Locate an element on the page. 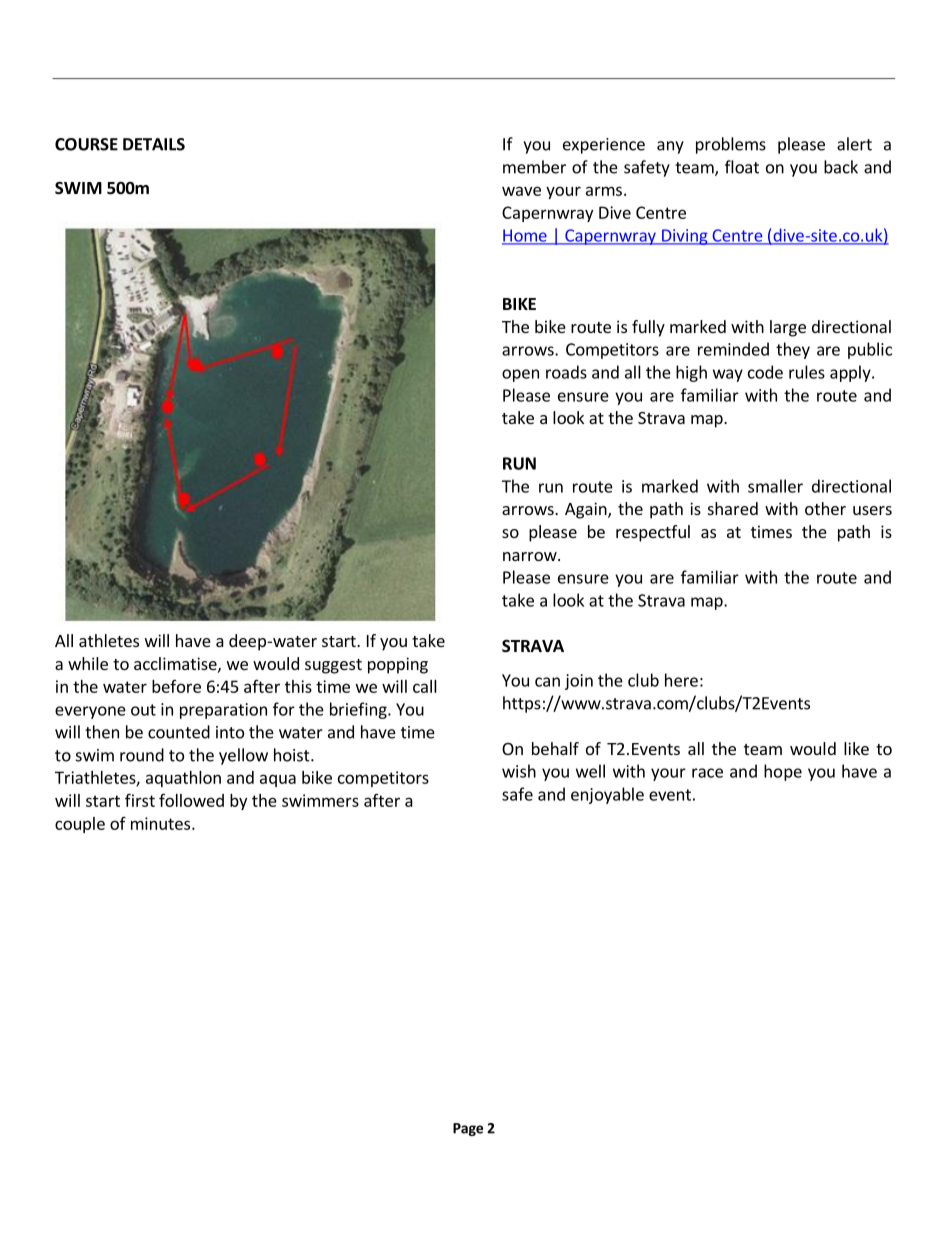 The width and height of the page is (952, 1233). Page is located at coordinates (468, 1129).
